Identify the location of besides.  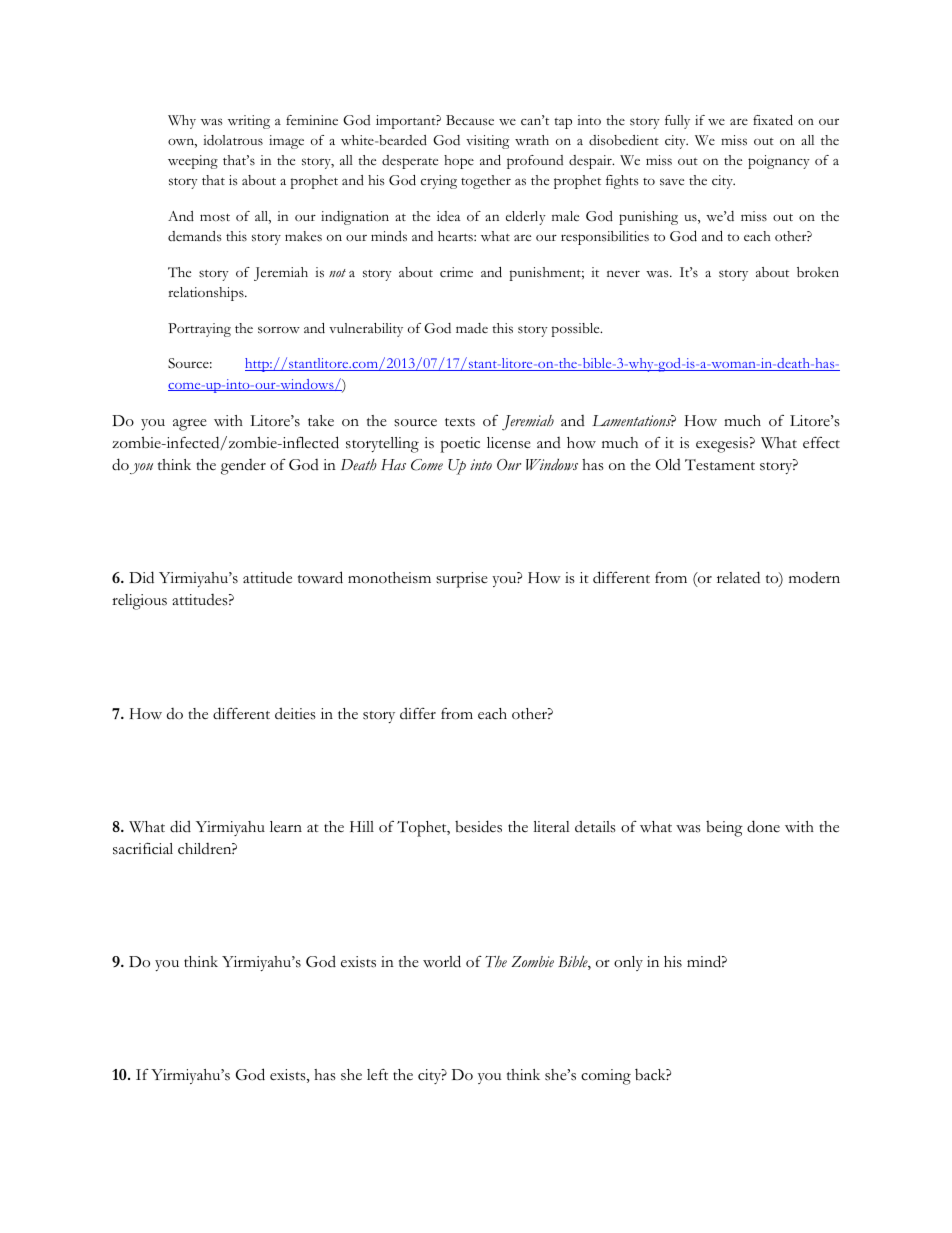
(478, 826).
